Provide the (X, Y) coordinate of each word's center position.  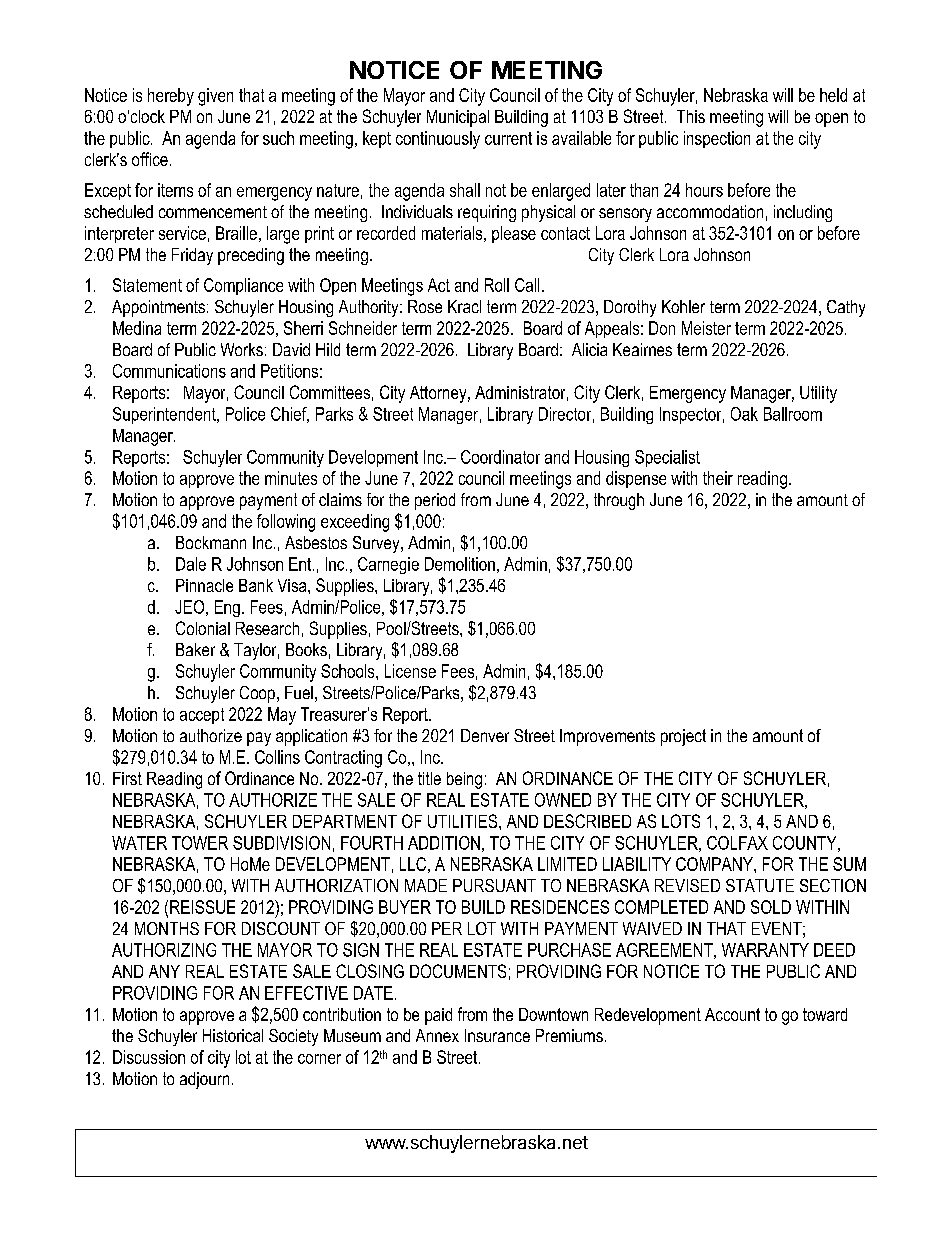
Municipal (458, 118)
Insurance (497, 1035)
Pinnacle (204, 585)
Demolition (460, 564)
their (718, 478)
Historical (233, 1035)
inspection (717, 139)
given (215, 97)
